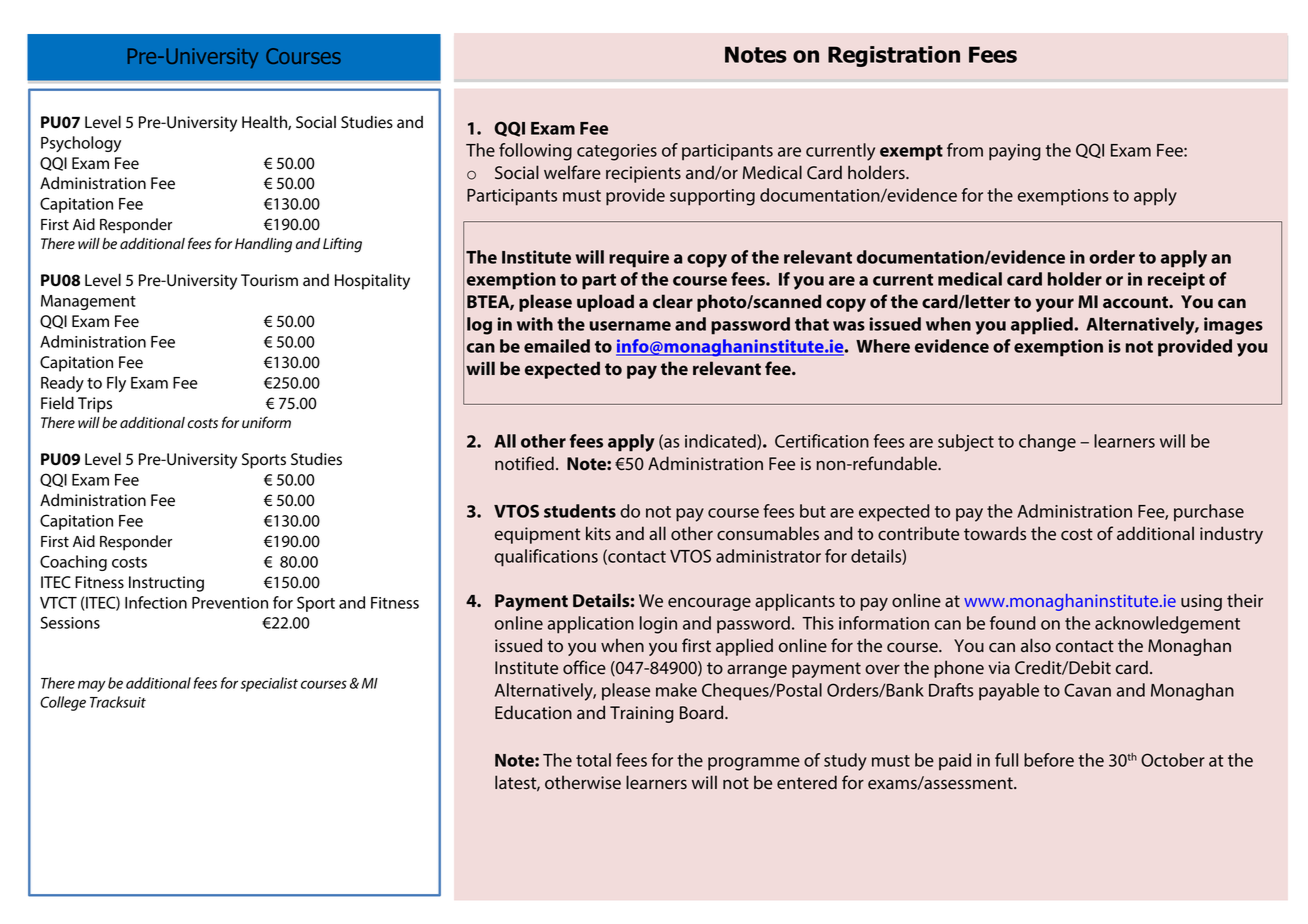  What do you see at coordinates (894, 56) in the image?
I see `Registration` at bounding box center [894, 56].
